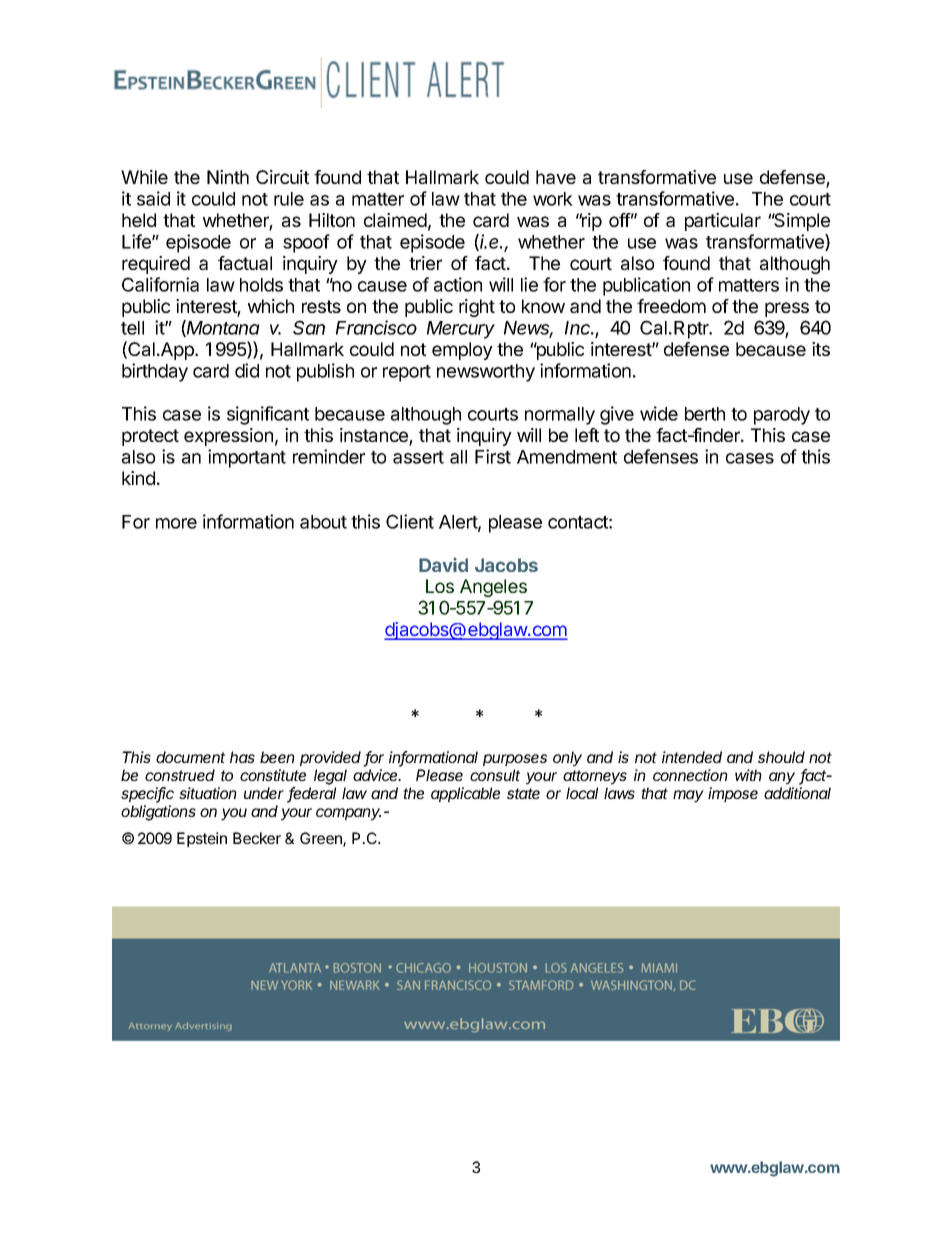 This image has width=952, height=1233. Describe the element at coordinates (723, 222) in the image. I see `particular` at that location.
